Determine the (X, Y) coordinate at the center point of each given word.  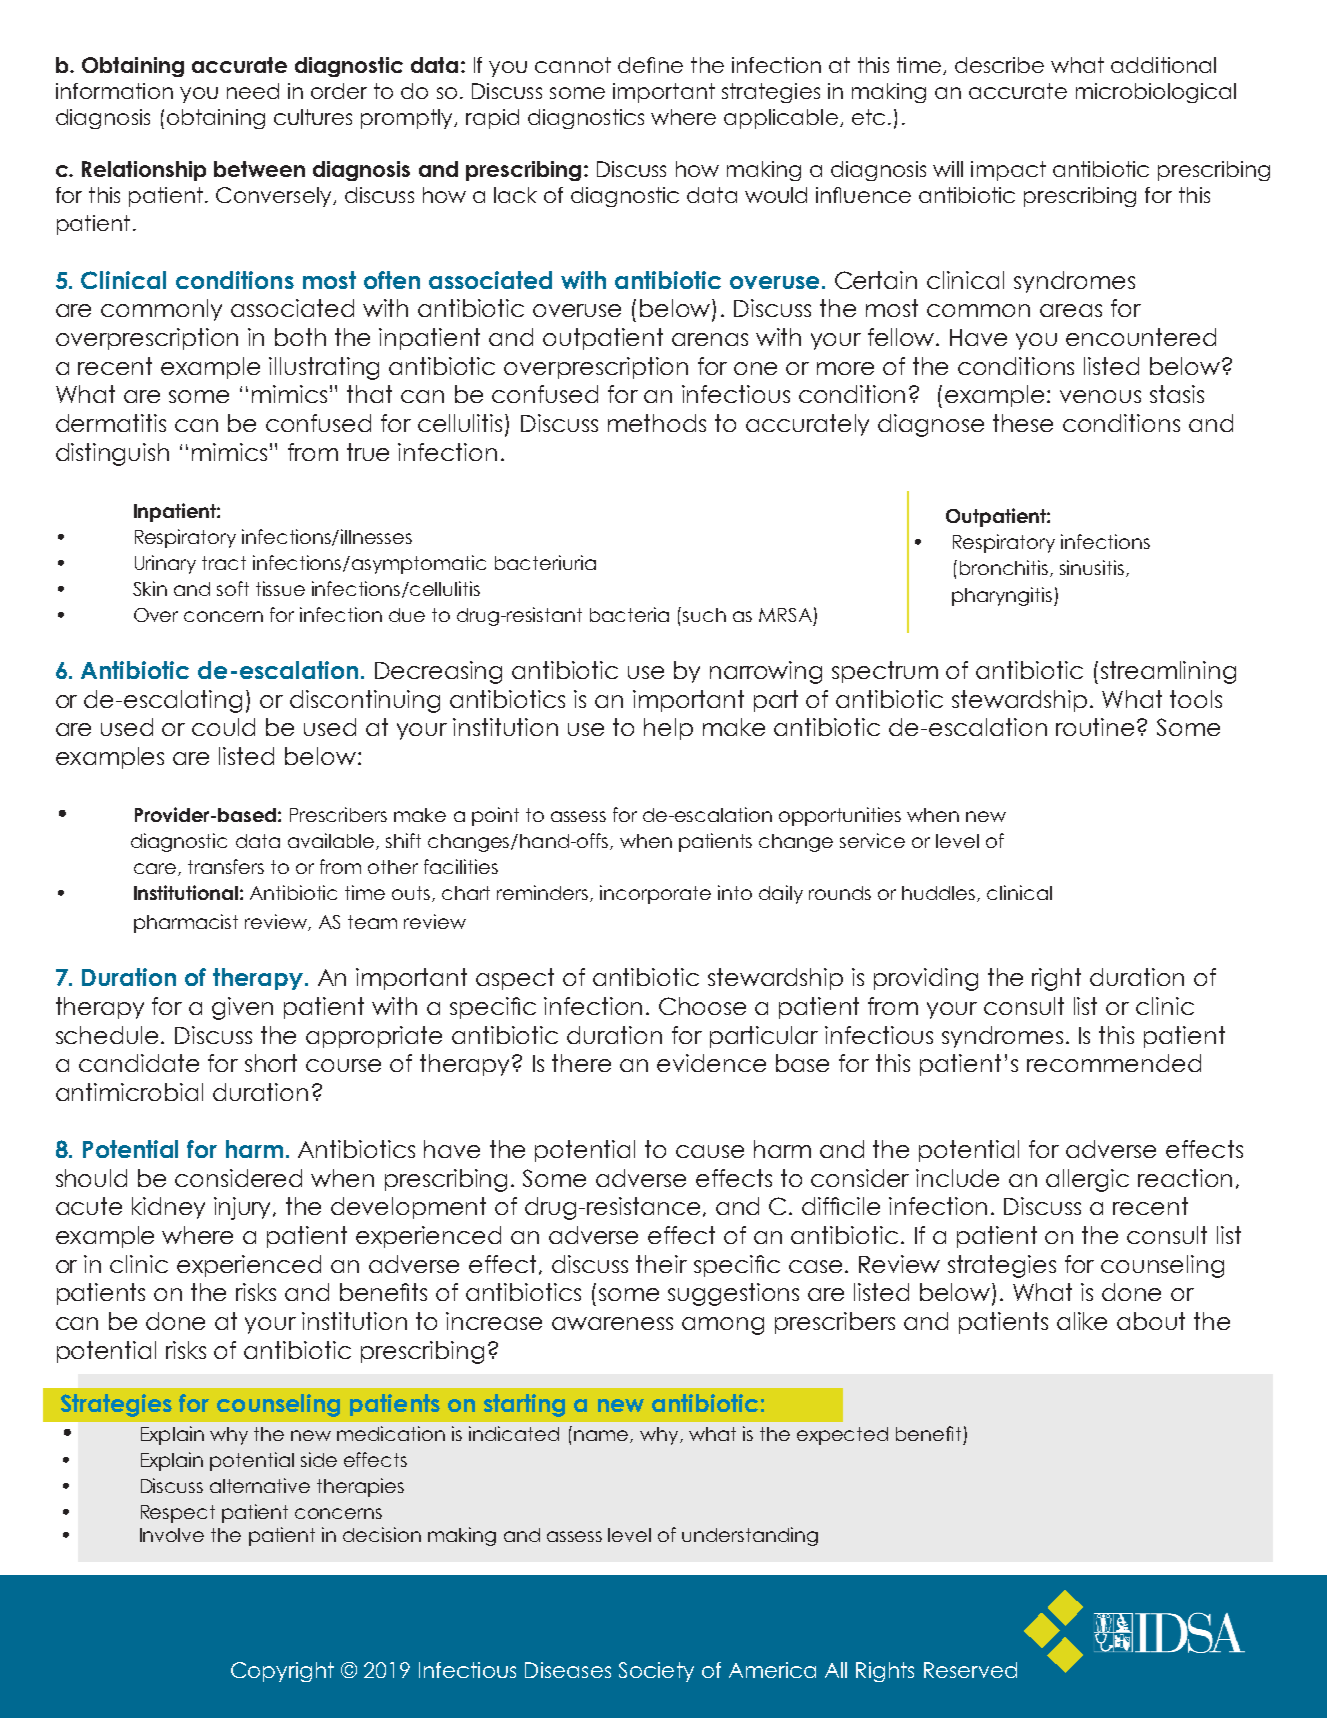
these (1023, 423)
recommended (1114, 1063)
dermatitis (111, 423)
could (223, 727)
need (253, 91)
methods (657, 423)
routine (1095, 727)
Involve (172, 1535)
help (668, 729)
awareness (612, 1323)
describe (999, 65)
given (242, 1008)
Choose (702, 1006)
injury (244, 1208)
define (650, 65)
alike (1082, 1321)
